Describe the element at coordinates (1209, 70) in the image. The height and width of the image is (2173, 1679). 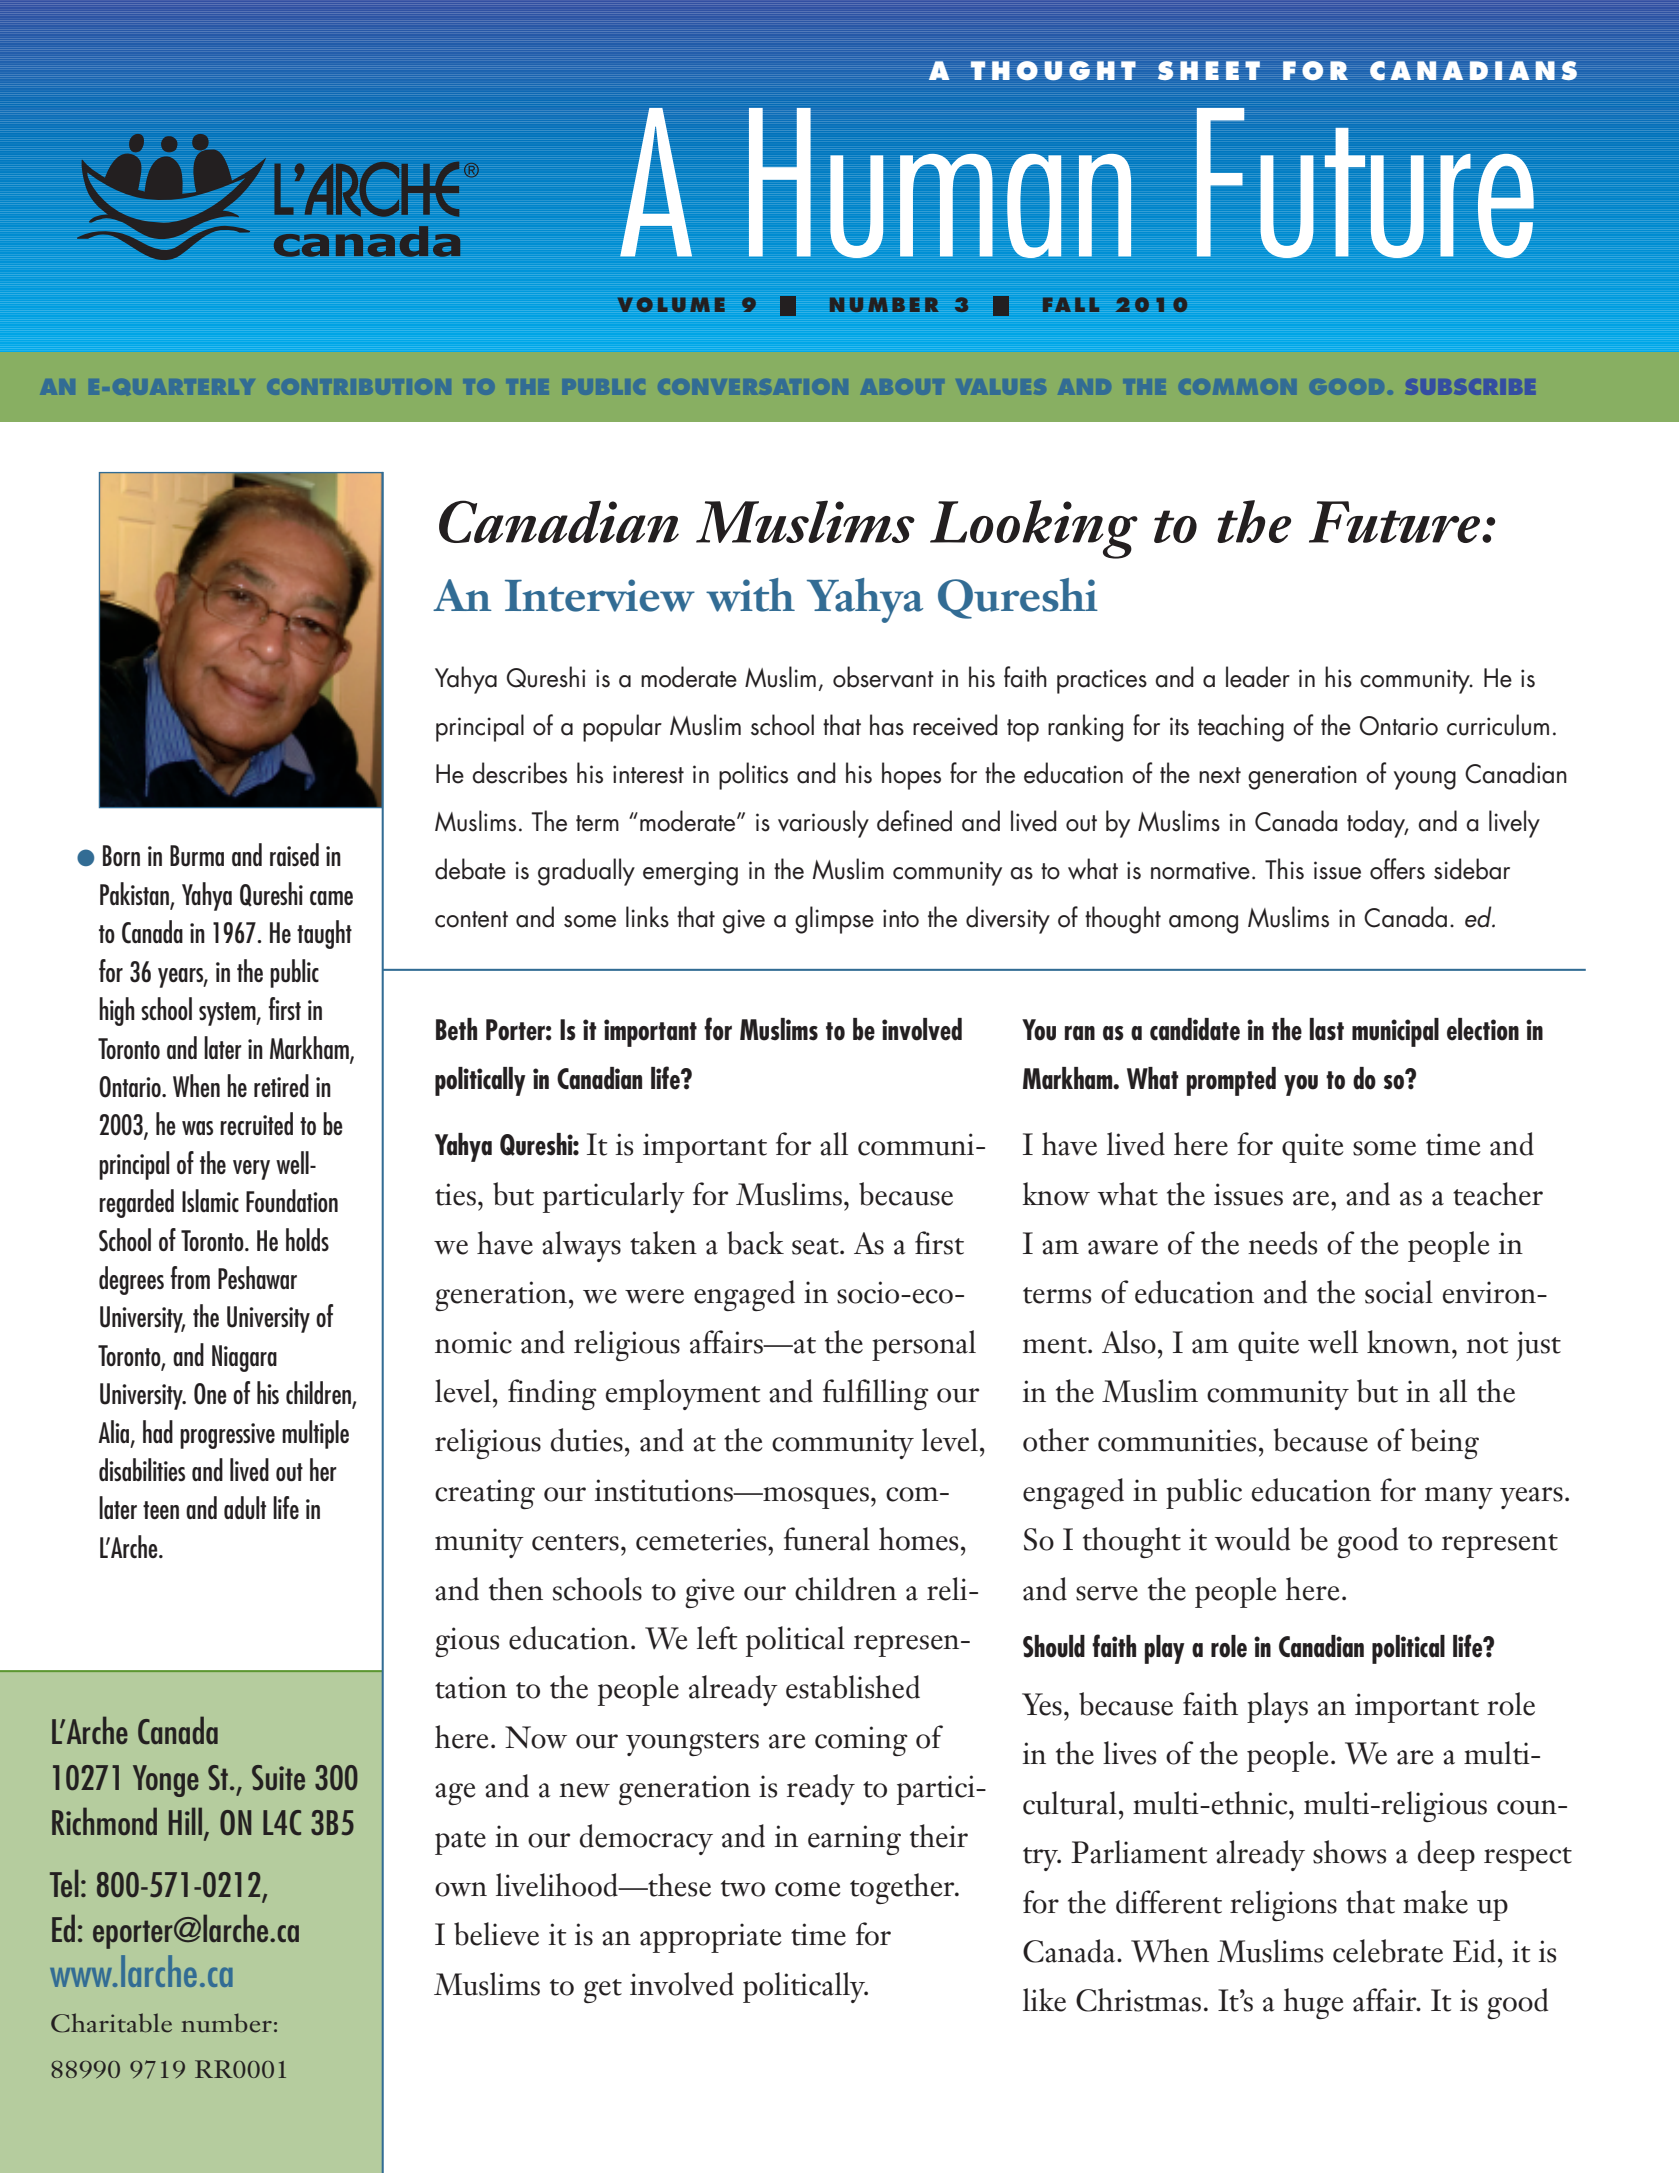
I see `SHEET` at that location.
